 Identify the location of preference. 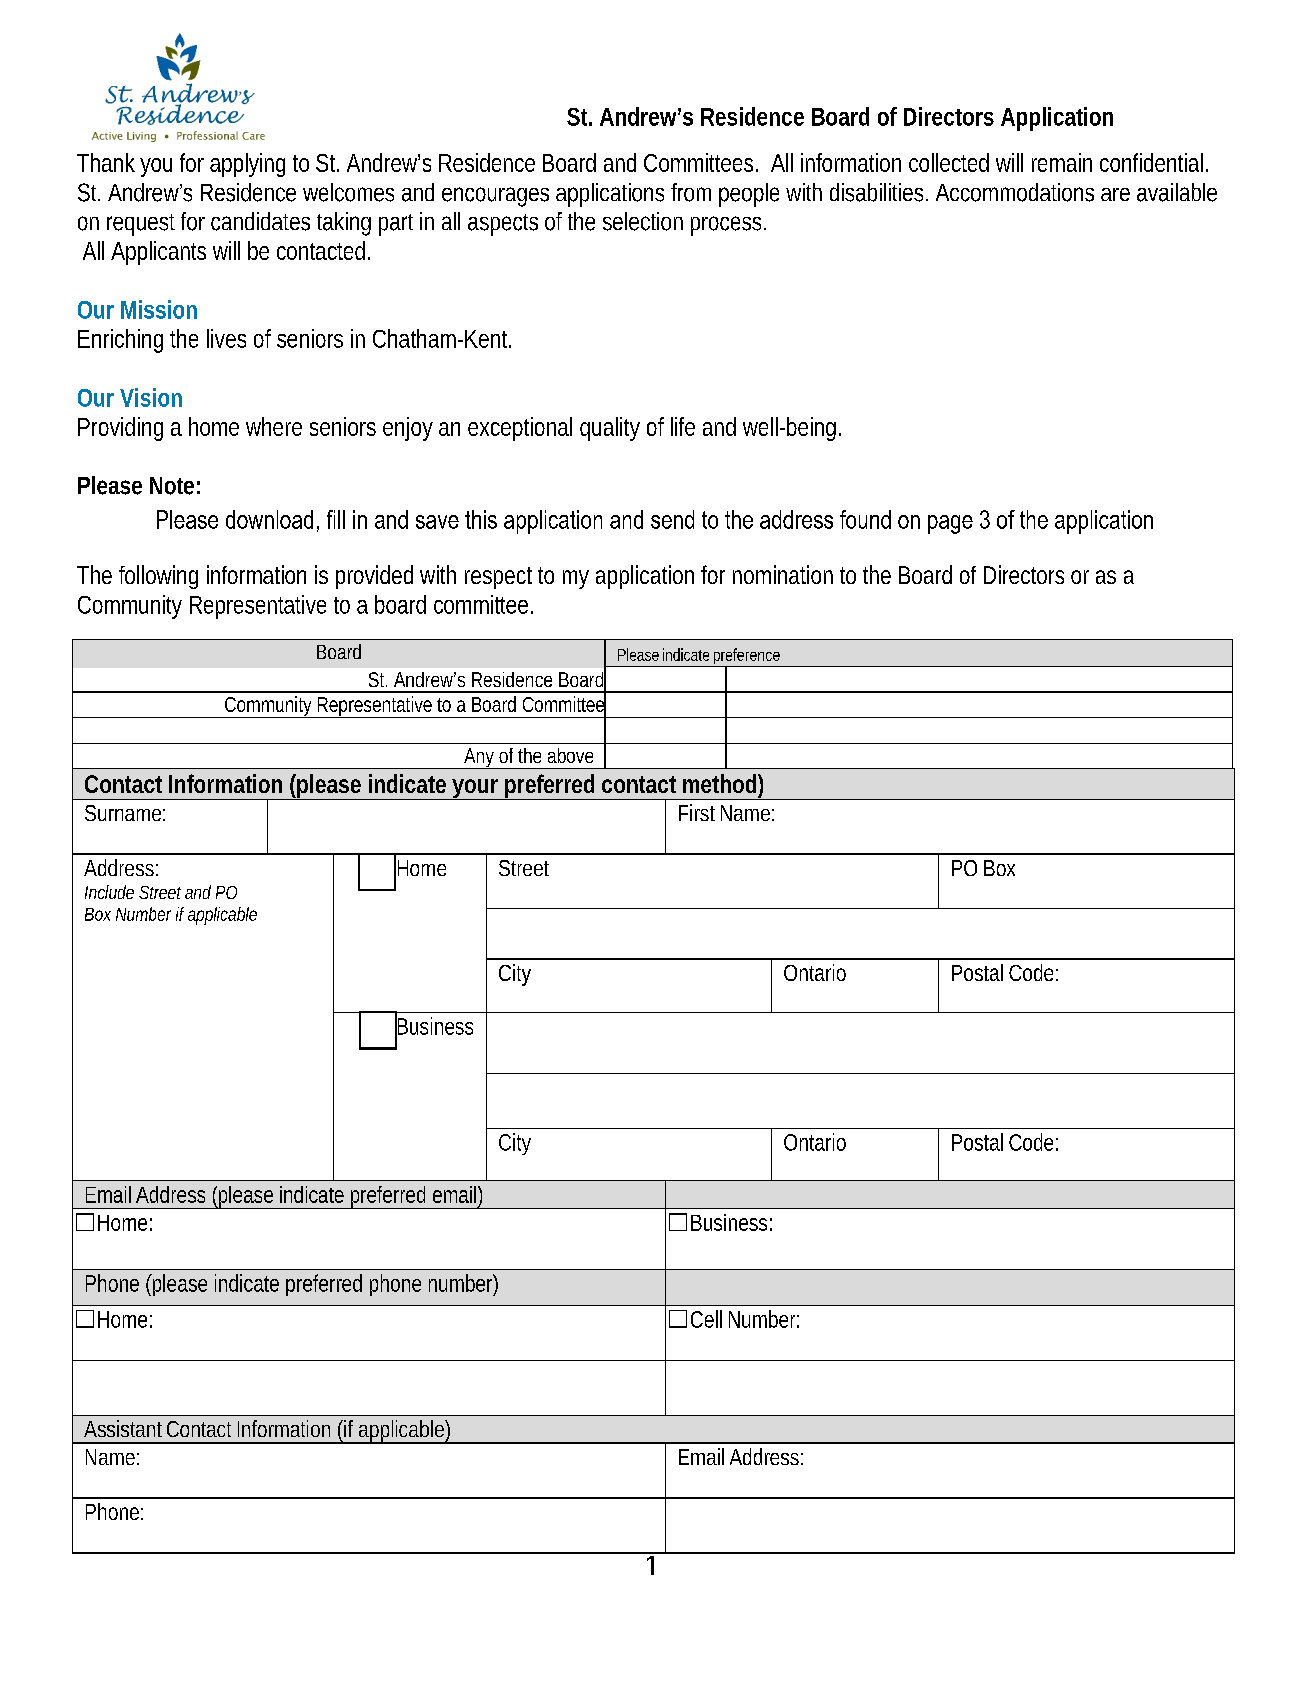
(746, 657).
